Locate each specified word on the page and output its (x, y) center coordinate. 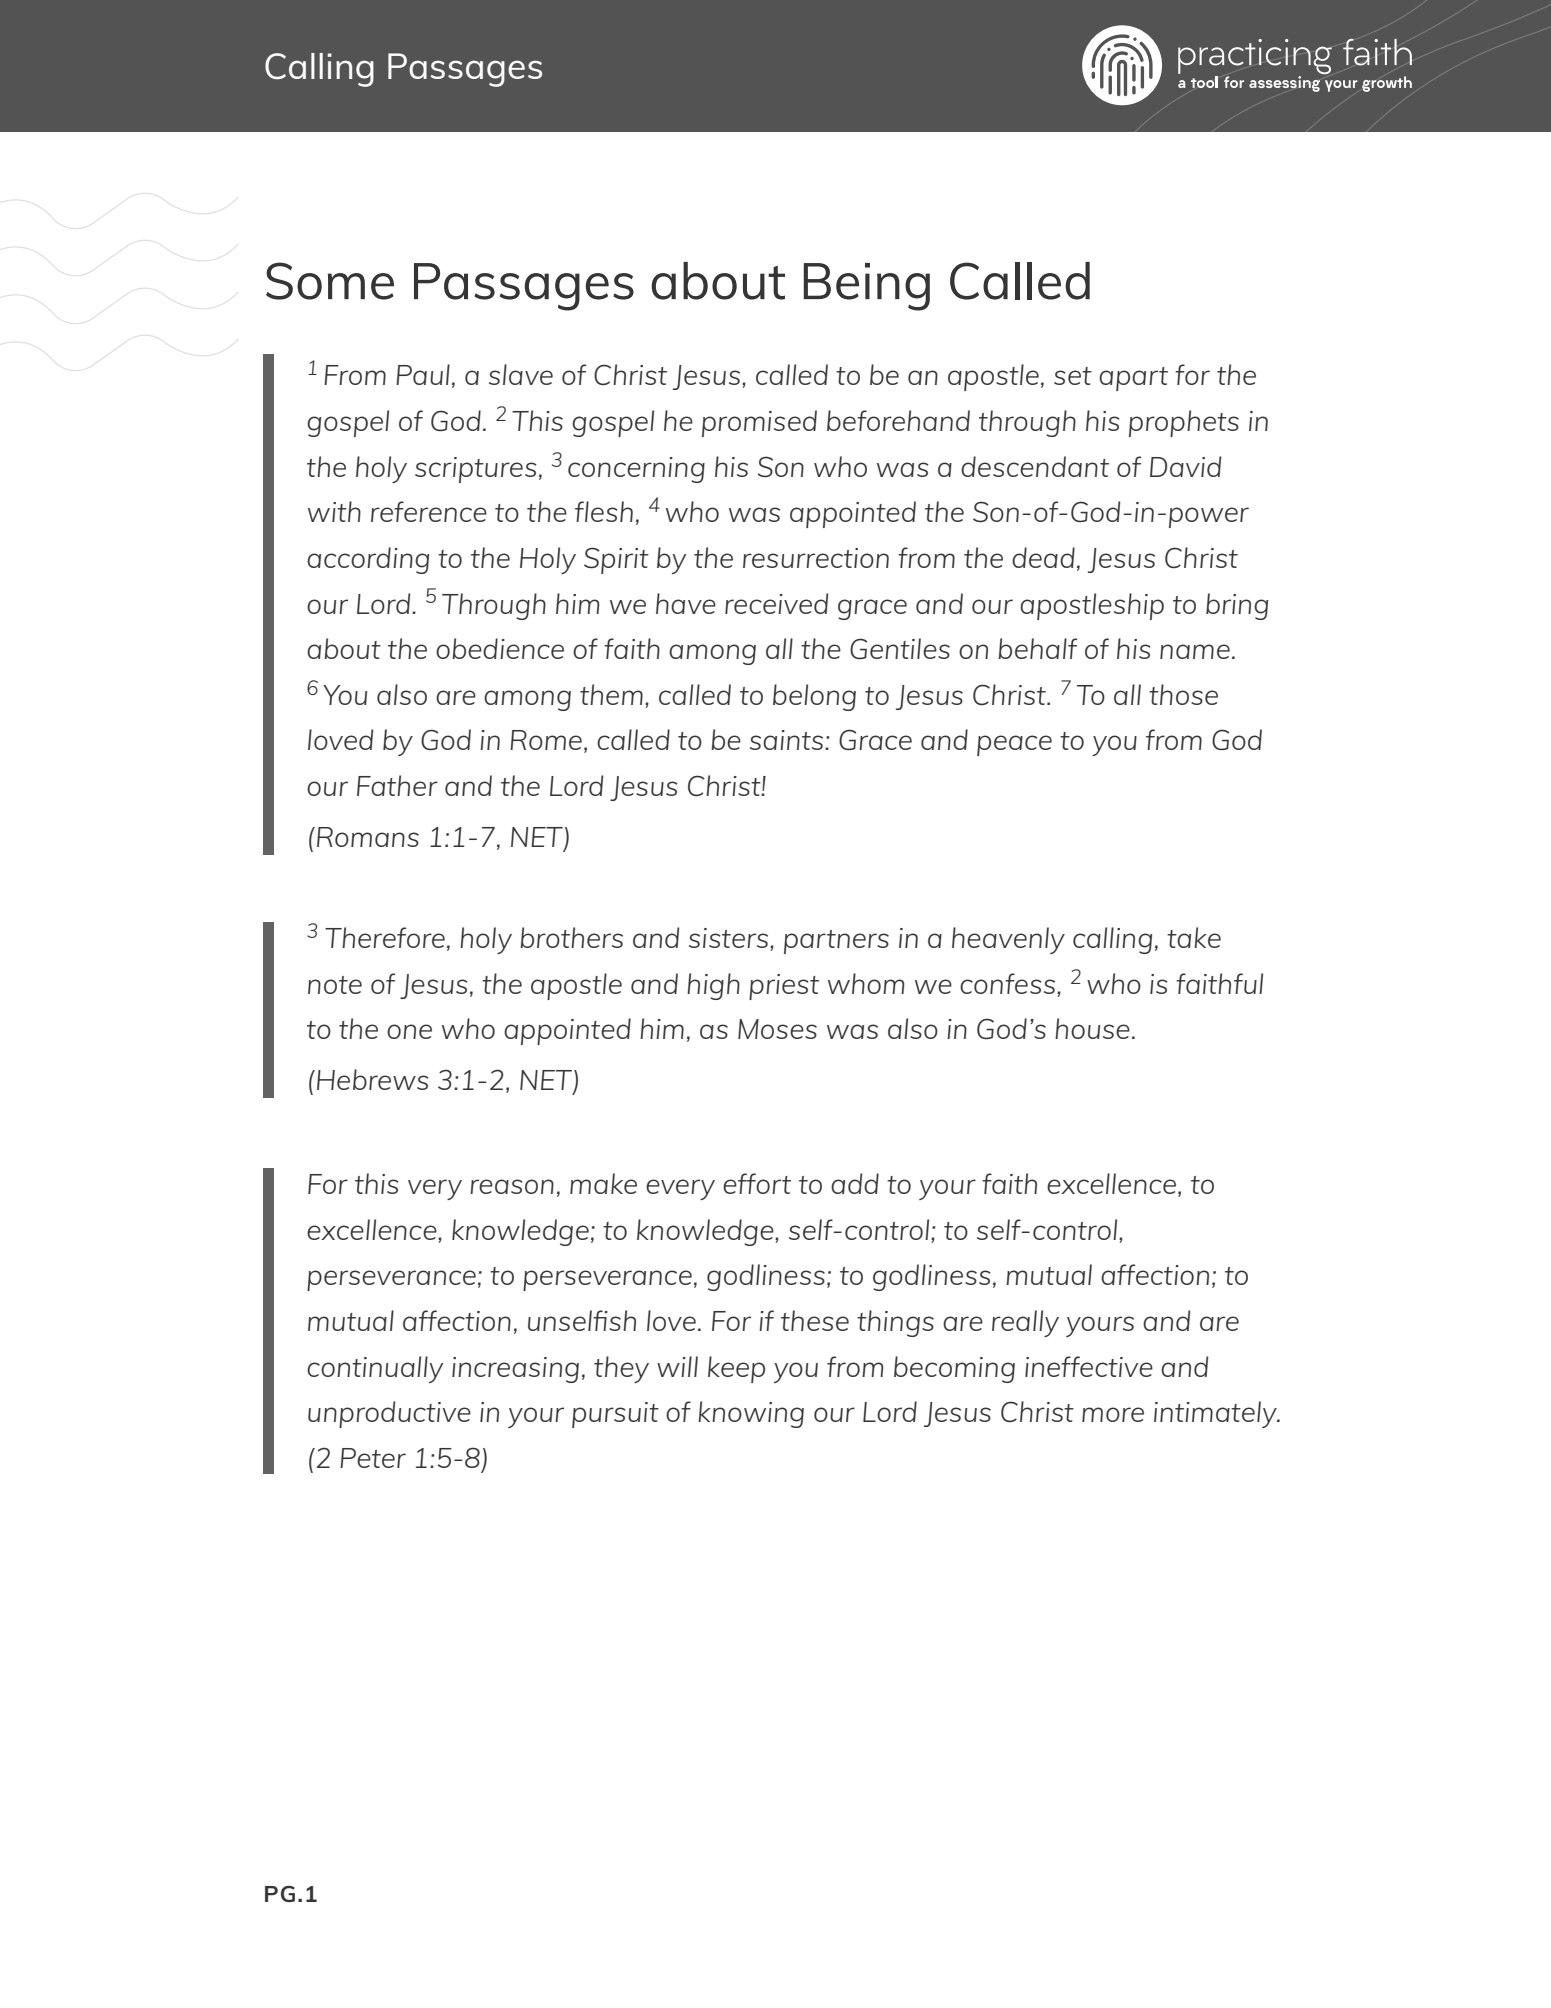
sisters (730, 939)
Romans (368, 837)
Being (867, 287)
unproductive (389, 1414)
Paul (423, 374)
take (1194, 937)
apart (1133, 379)
